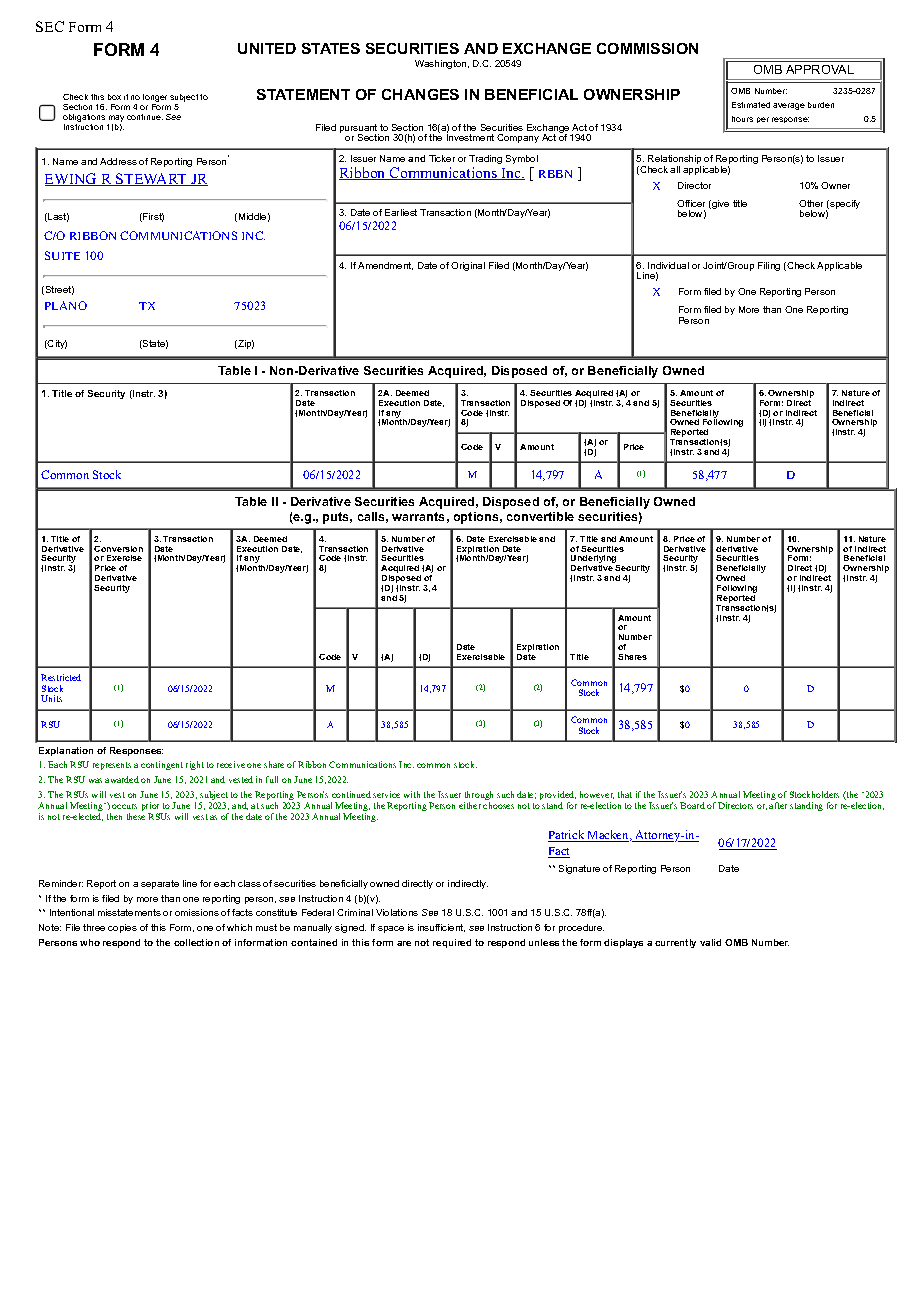 Image resolution: width=924 pixels, height=1308 pixels. I want to click on Filing, so click(769, 266).
